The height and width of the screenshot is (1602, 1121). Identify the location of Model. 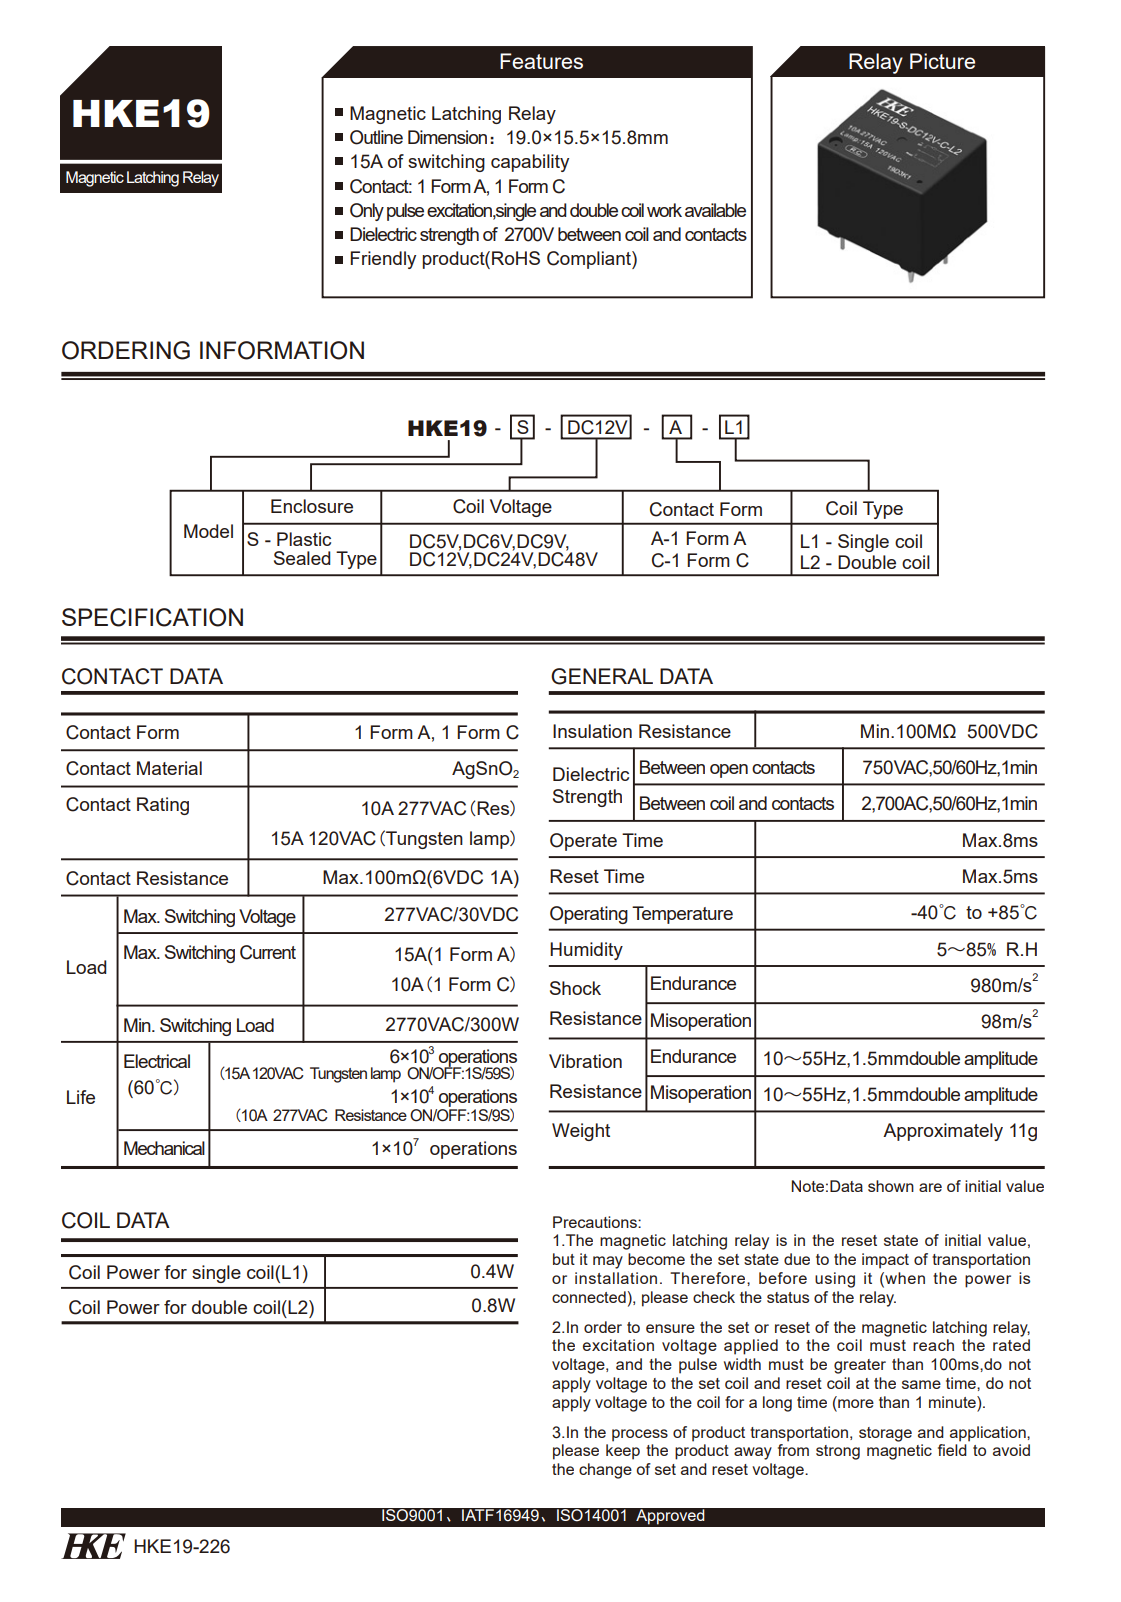
(208, 531).
